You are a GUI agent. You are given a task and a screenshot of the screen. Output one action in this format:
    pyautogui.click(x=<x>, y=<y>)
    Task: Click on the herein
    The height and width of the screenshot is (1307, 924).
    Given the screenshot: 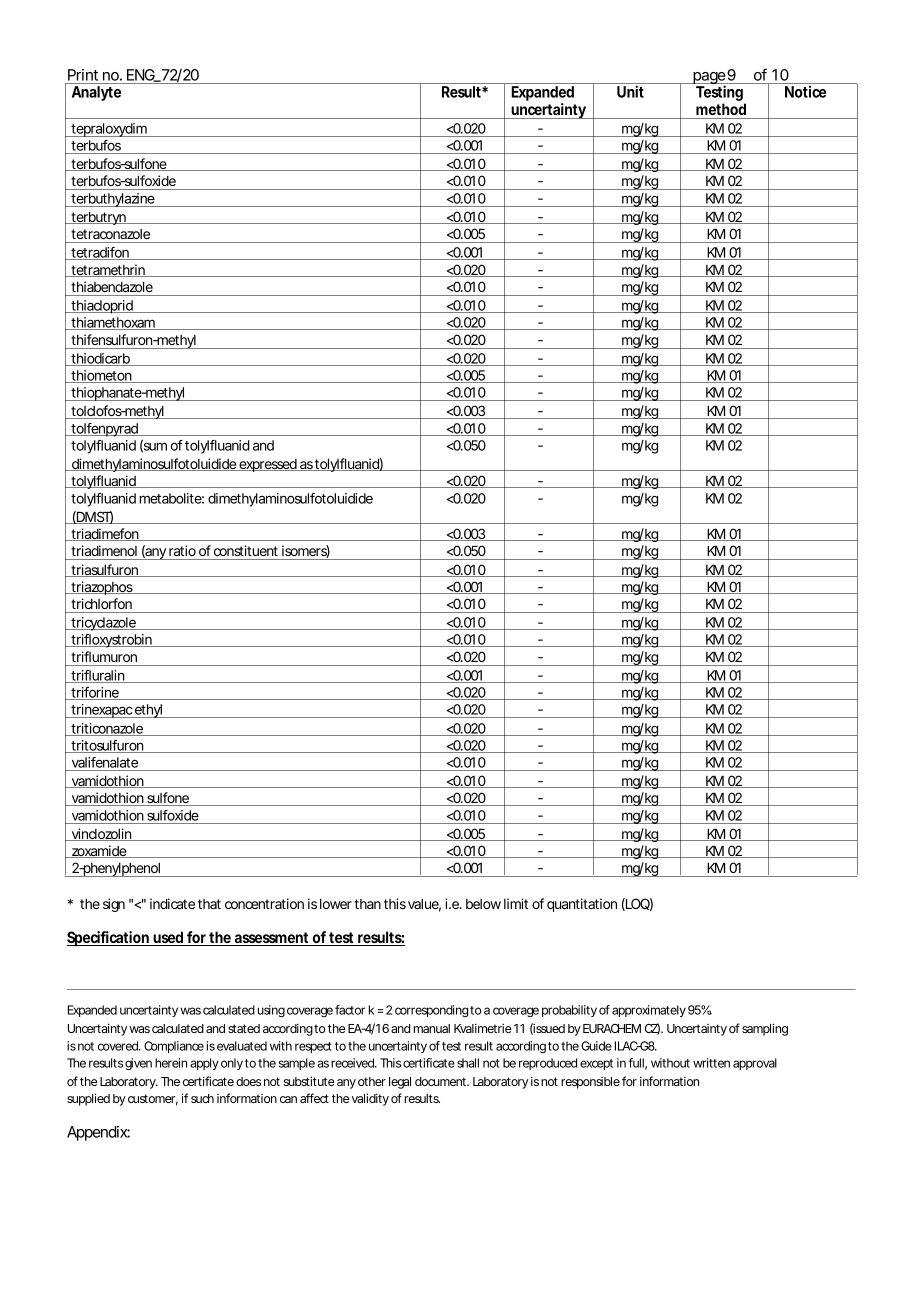 What is the action you would take?
    pyautogui.click(x=171, y=1063)
